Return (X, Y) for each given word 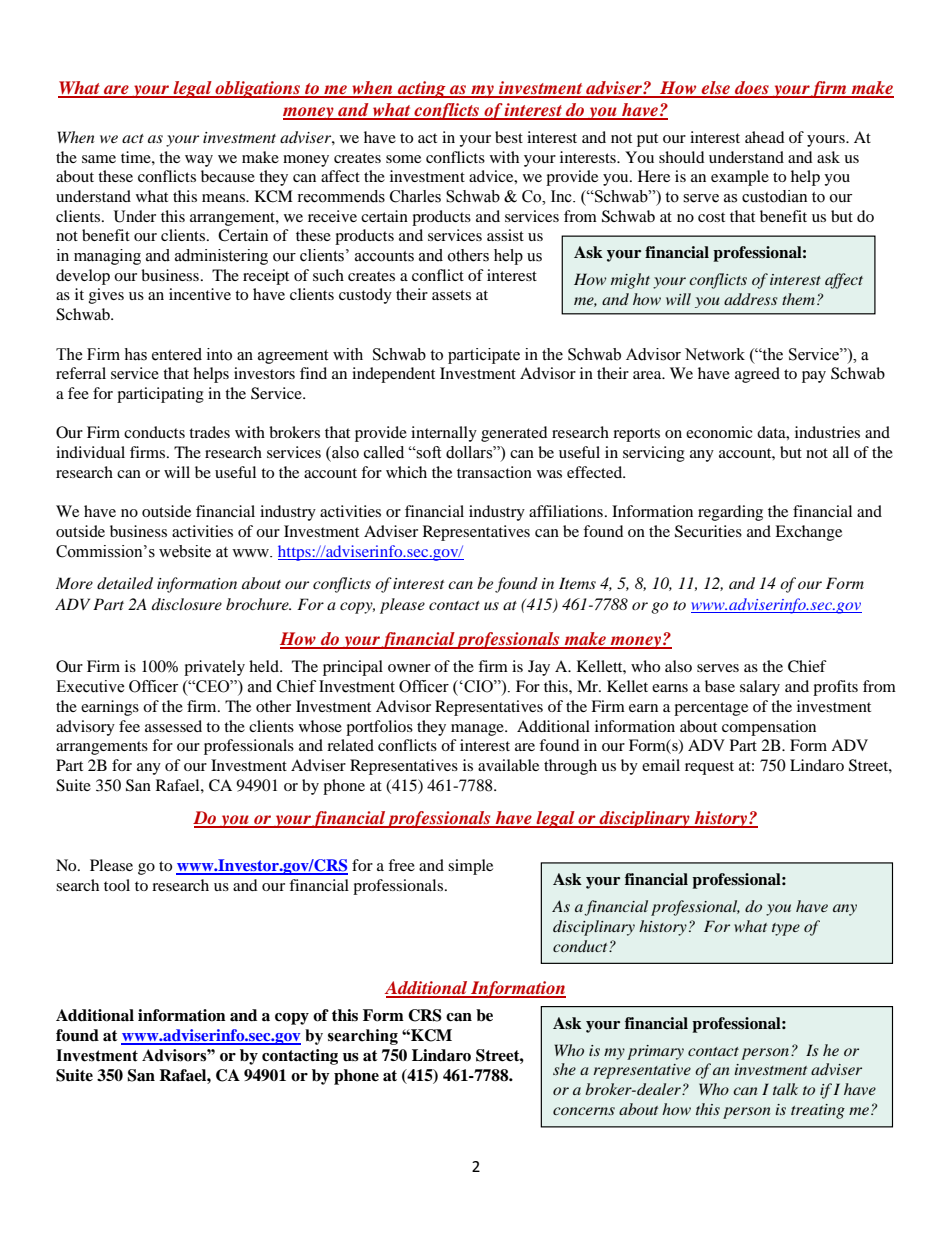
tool (117, 885)
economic (719, 432)
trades (209, 432)
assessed (173, 726)
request (709, 768)
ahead (765, 137)
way (199, 161)
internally (444, 434)
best (509, 137)
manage (478, 730)
